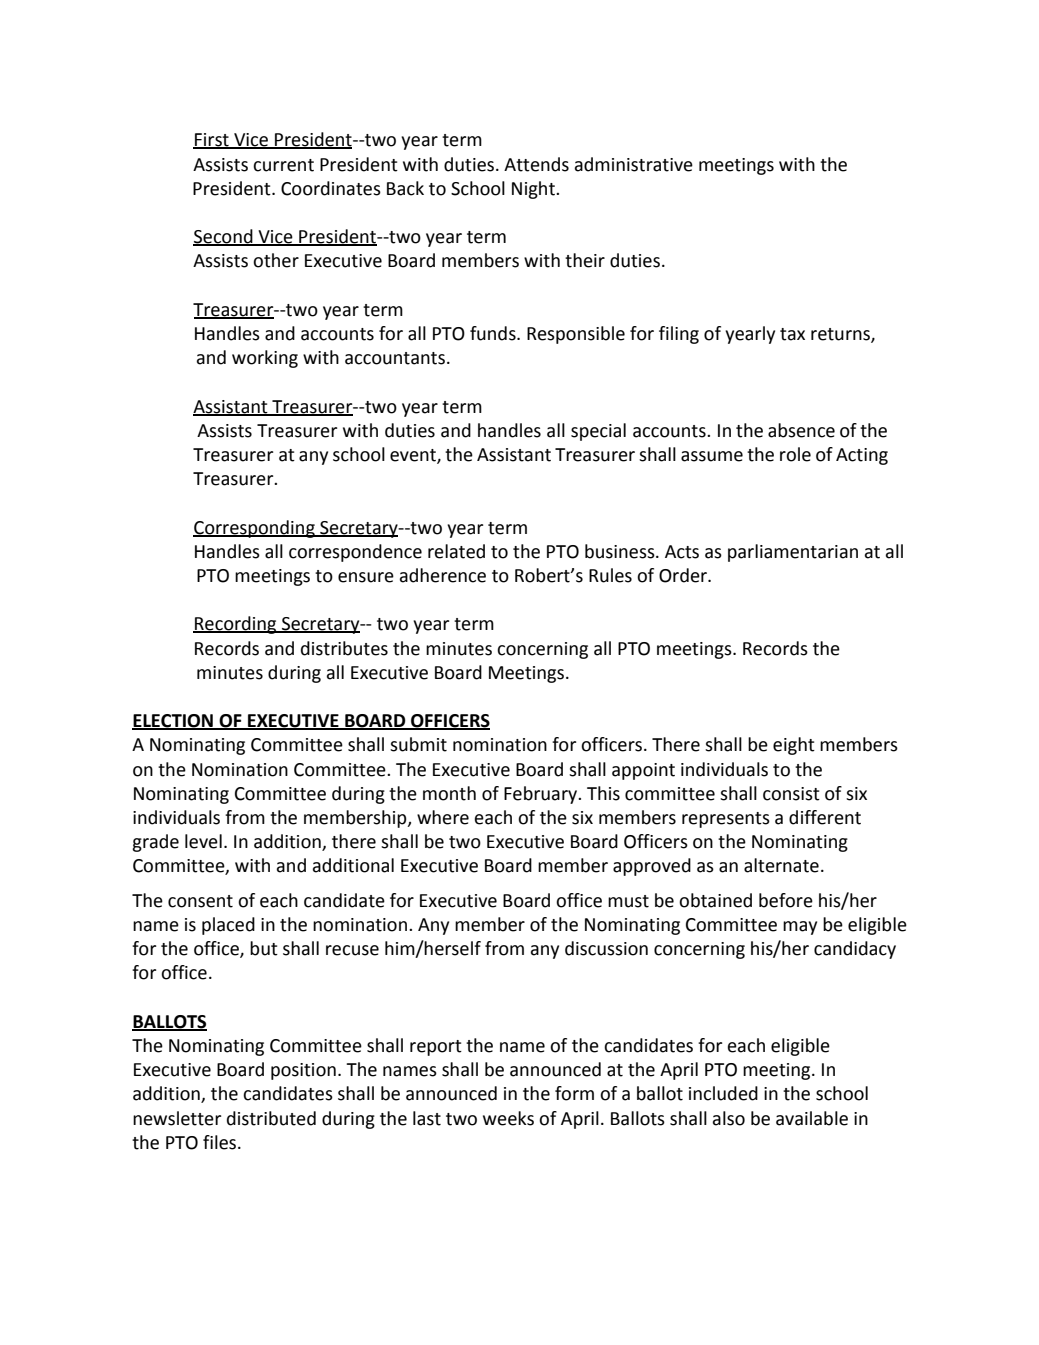  Describe the element at coordinates (781, 865) in the page. I see `alternate` at that location.
